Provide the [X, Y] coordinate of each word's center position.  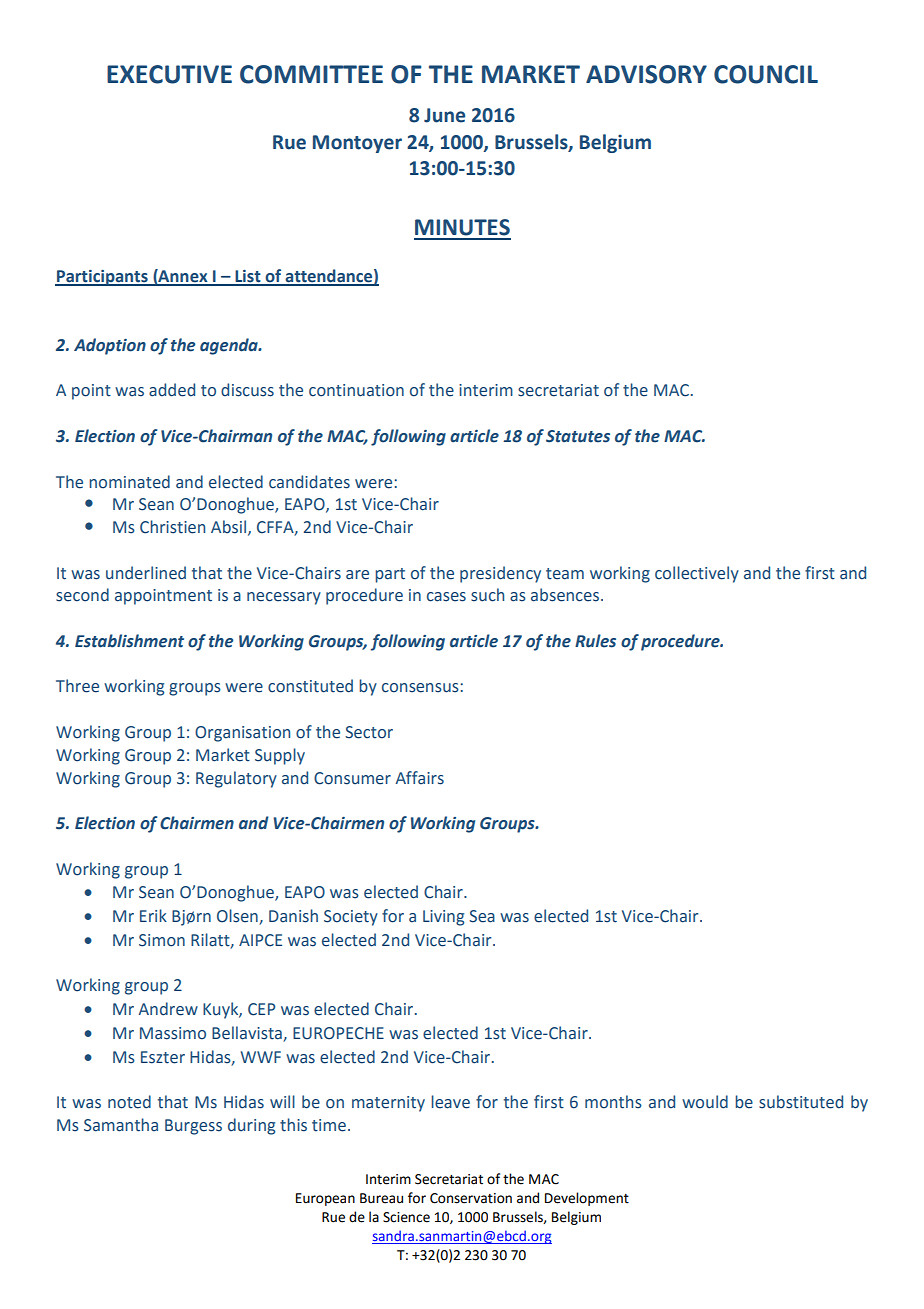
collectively [697, 574]
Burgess [193, 1127]
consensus [421, 688]
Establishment [129, 641]
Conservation [471, 1198]
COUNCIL [766, 74]
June [444, 115]
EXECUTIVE [169, 74]
